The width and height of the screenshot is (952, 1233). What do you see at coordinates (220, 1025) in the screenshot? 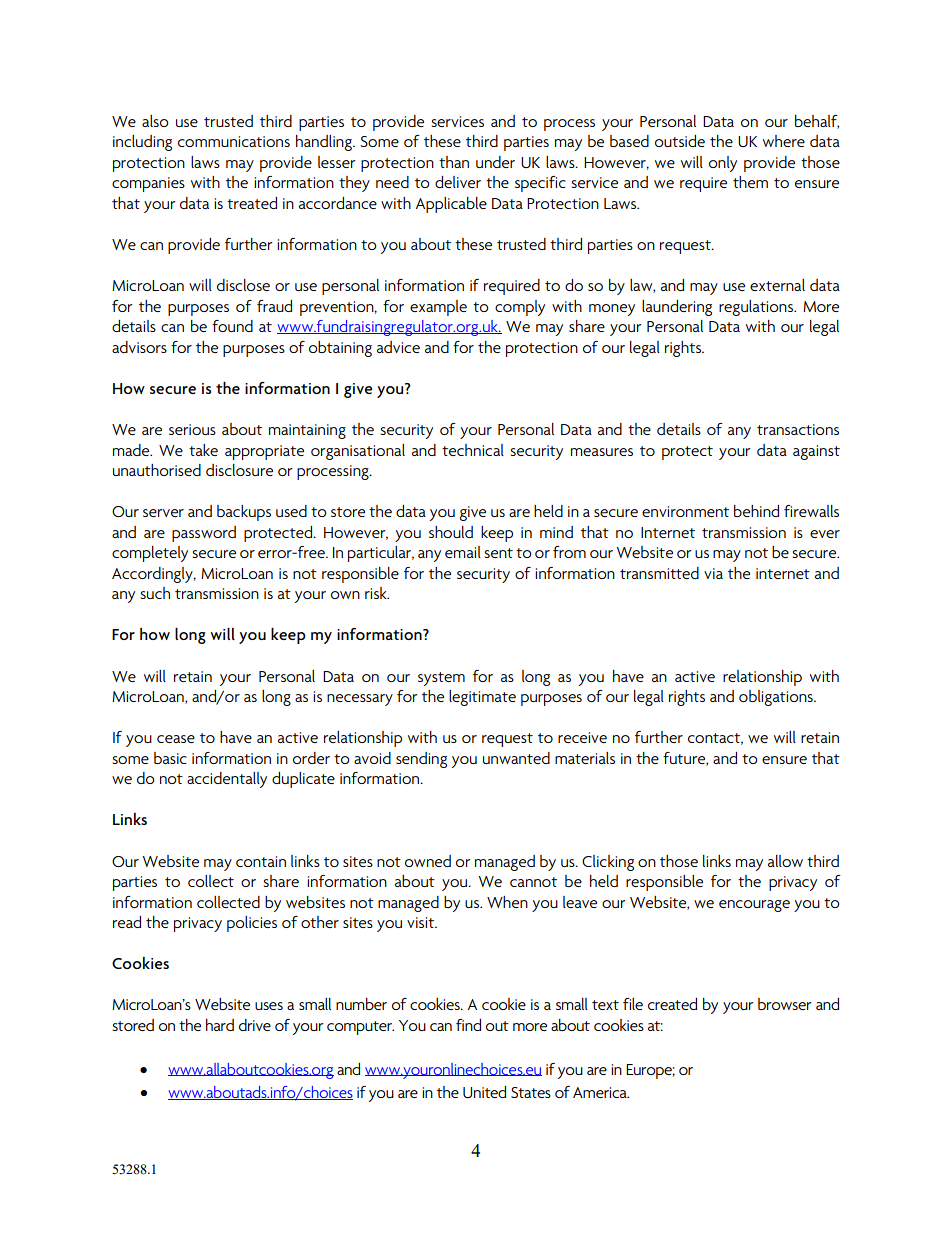
I see `hard` at bounding box center [220, 1025].
